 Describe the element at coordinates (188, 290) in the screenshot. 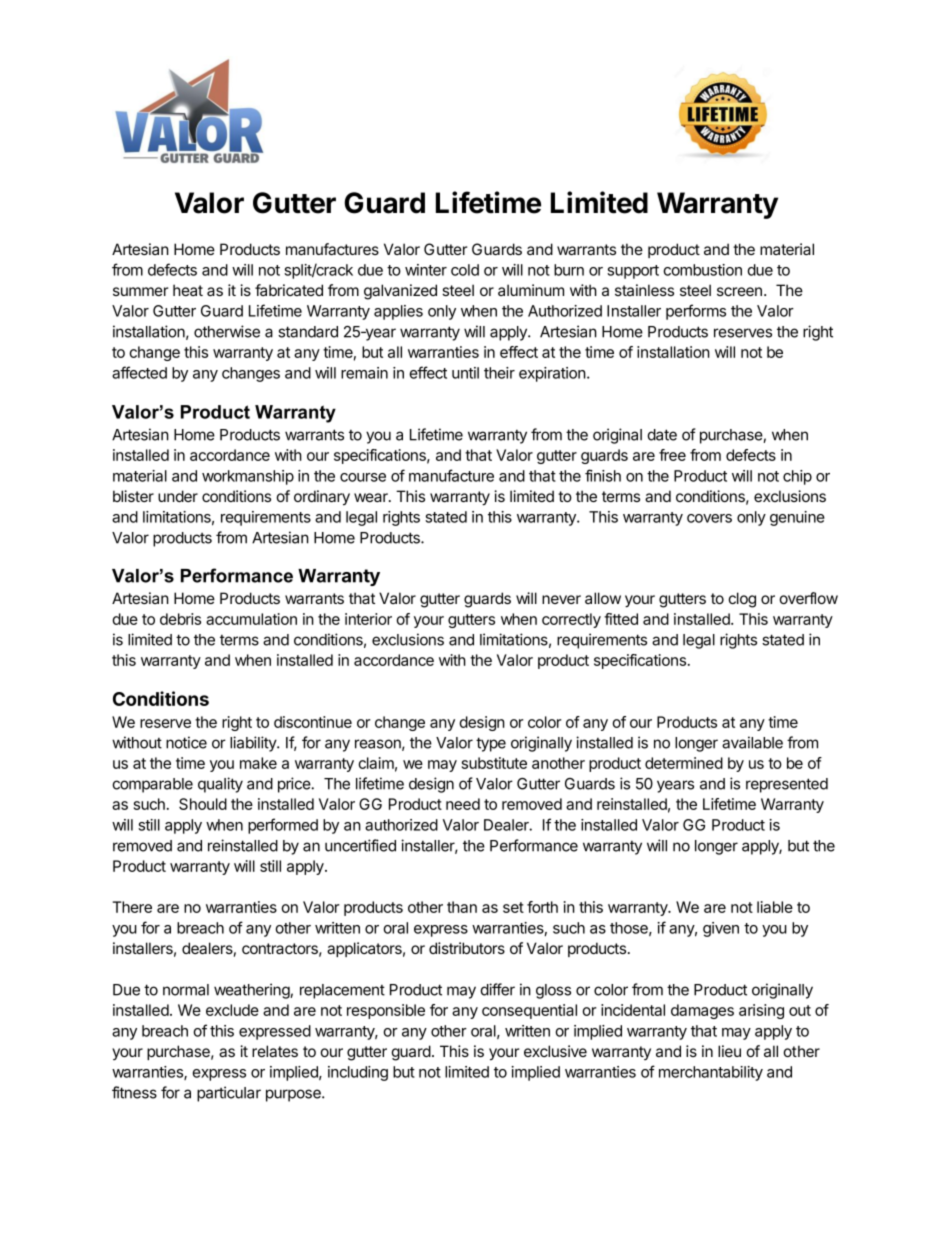

I see `heat` at that location.
